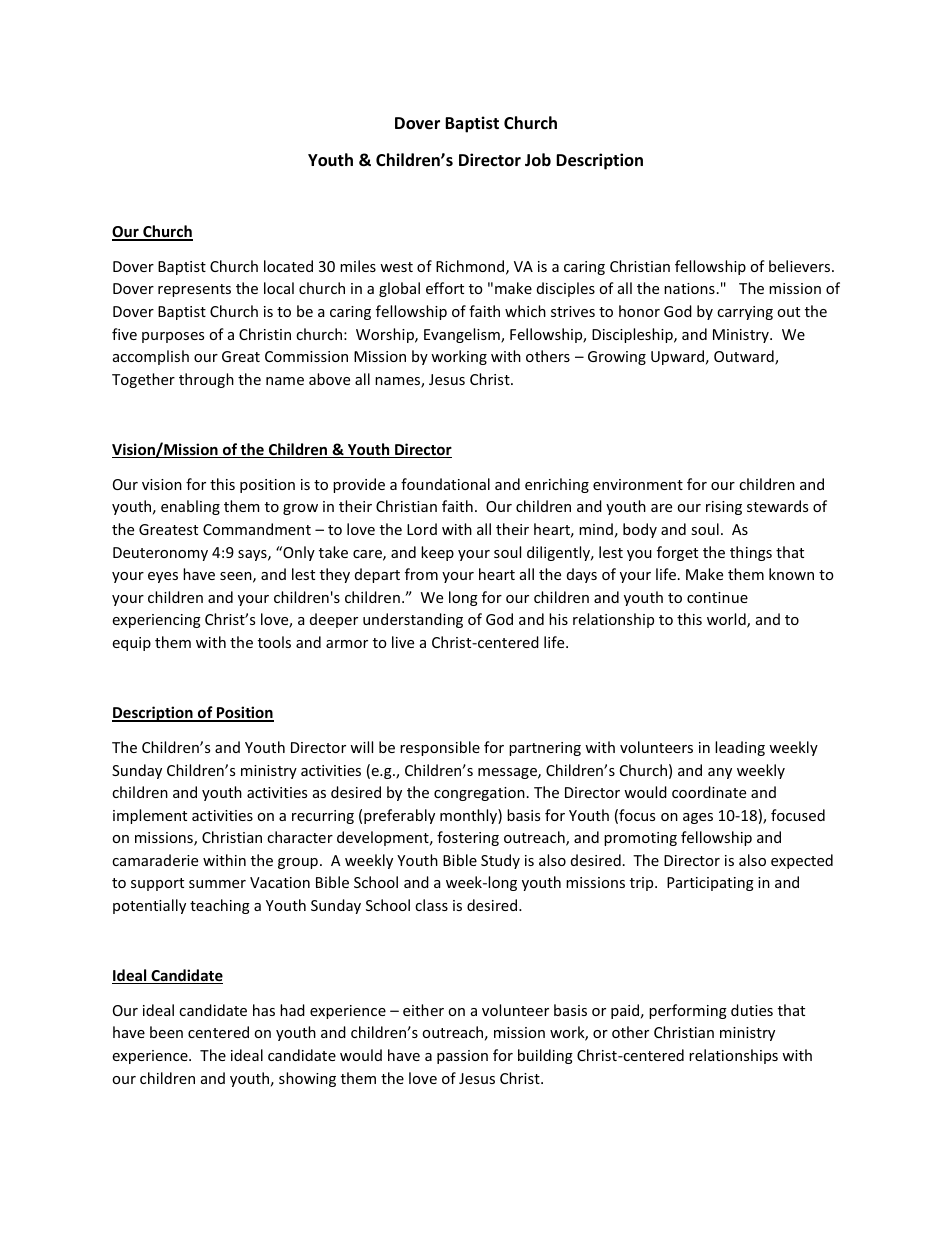 The image size is (952, 1233). What do you see at coordinates (698, 818) in the page?
I see `ages` at bounding box center [698, 818].
